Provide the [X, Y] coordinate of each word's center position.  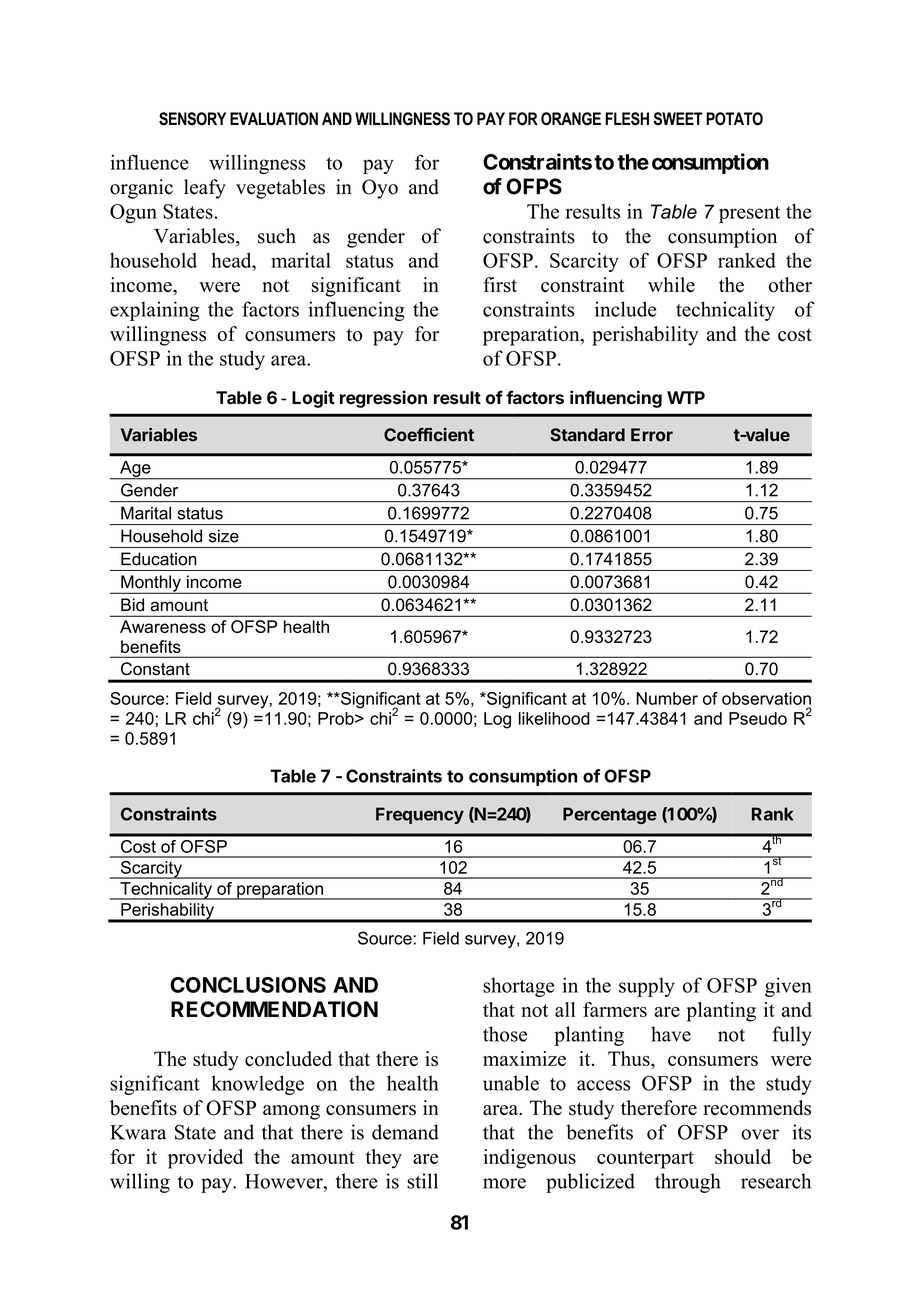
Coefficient [429, 435]
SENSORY [192, 119]
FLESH [627, 119]
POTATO [734, 119]
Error [652, 435]
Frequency [420, 815]
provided [205, 1159]
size [224, 536]
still [422, 1181]
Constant [155, 669]
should [743, 1156]
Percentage [610, 815]
